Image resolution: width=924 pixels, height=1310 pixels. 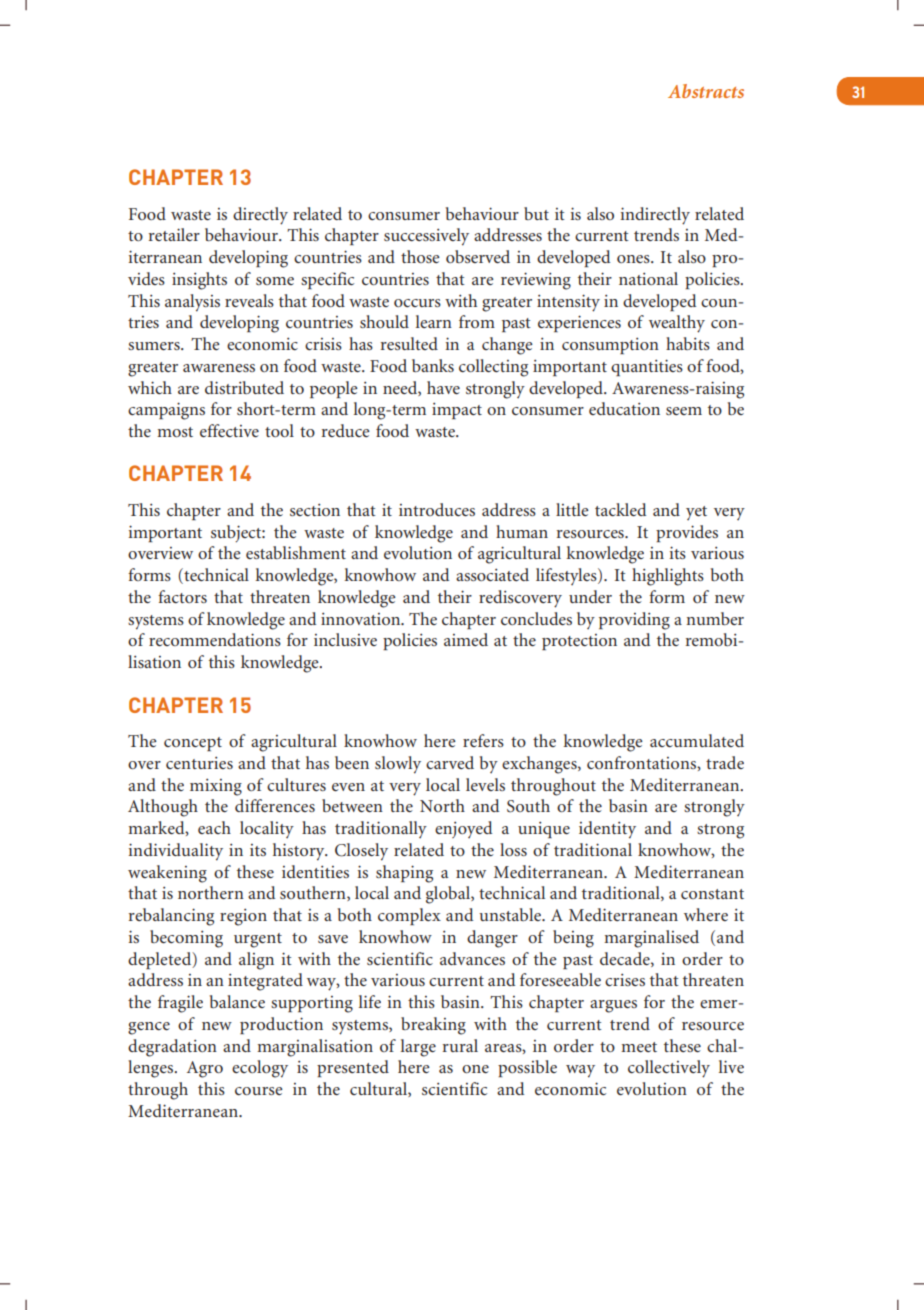 I want to click on enjoyed, so click(x=463, y=829).
